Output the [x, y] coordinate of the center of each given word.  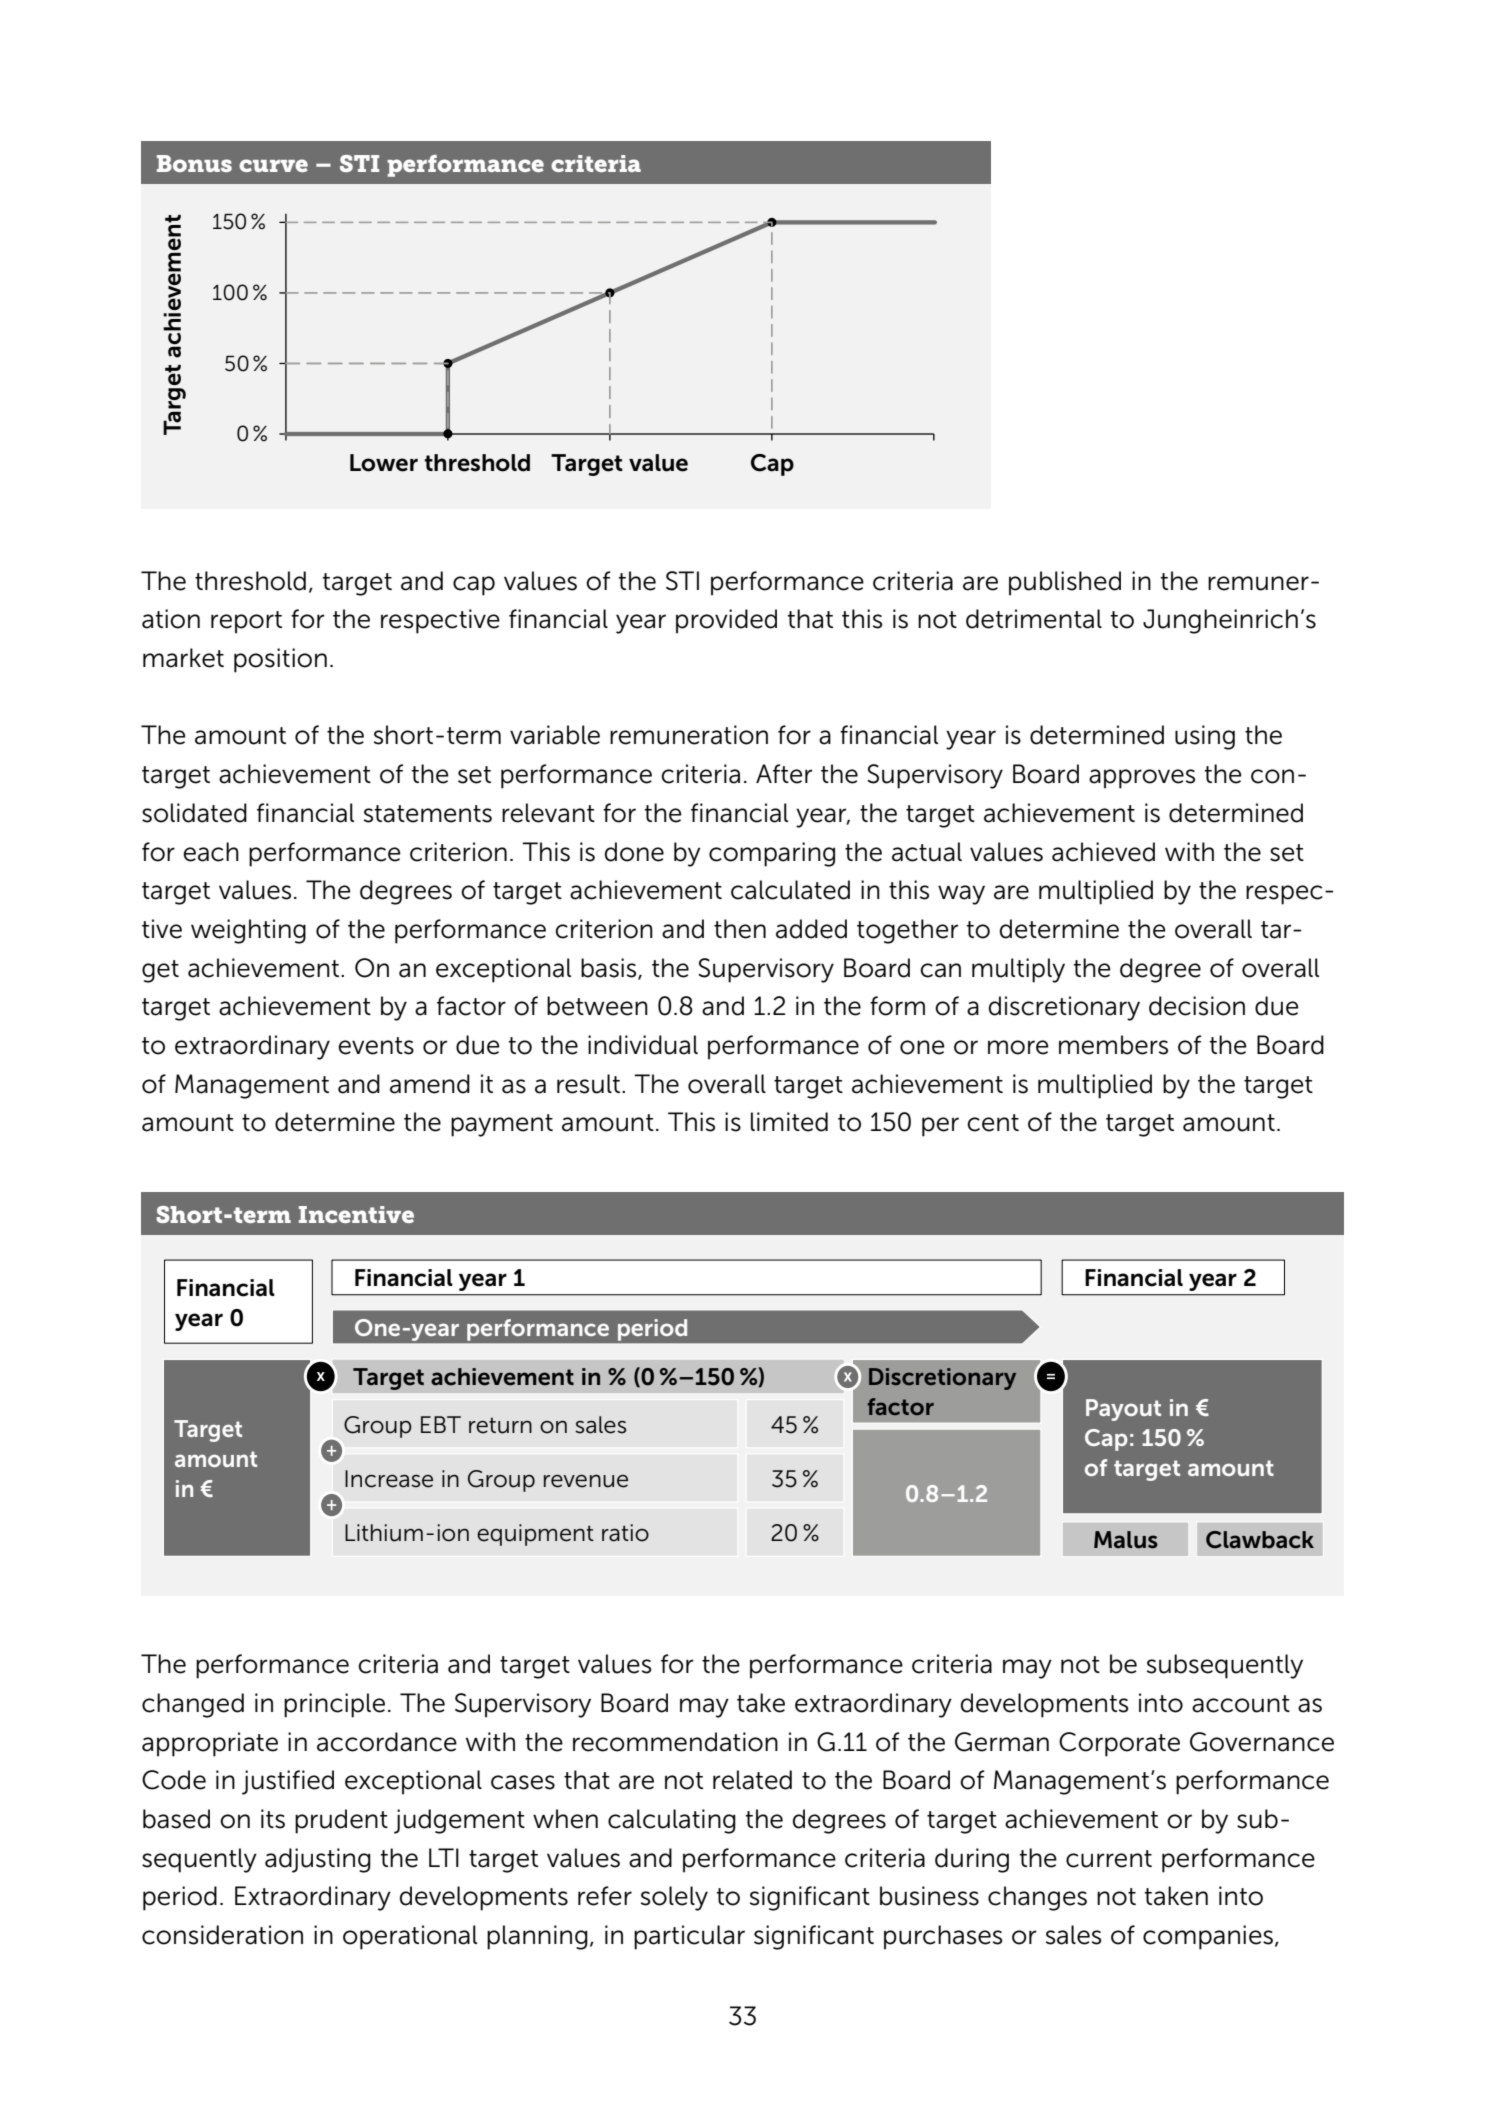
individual [643, 1045]
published [1065, 583]
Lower [384, 463]
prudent [341, 1821]
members [1113, 1045]
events [376, 1046]
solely [674, 1898]
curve [273, 165]
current [1109, 1859]
